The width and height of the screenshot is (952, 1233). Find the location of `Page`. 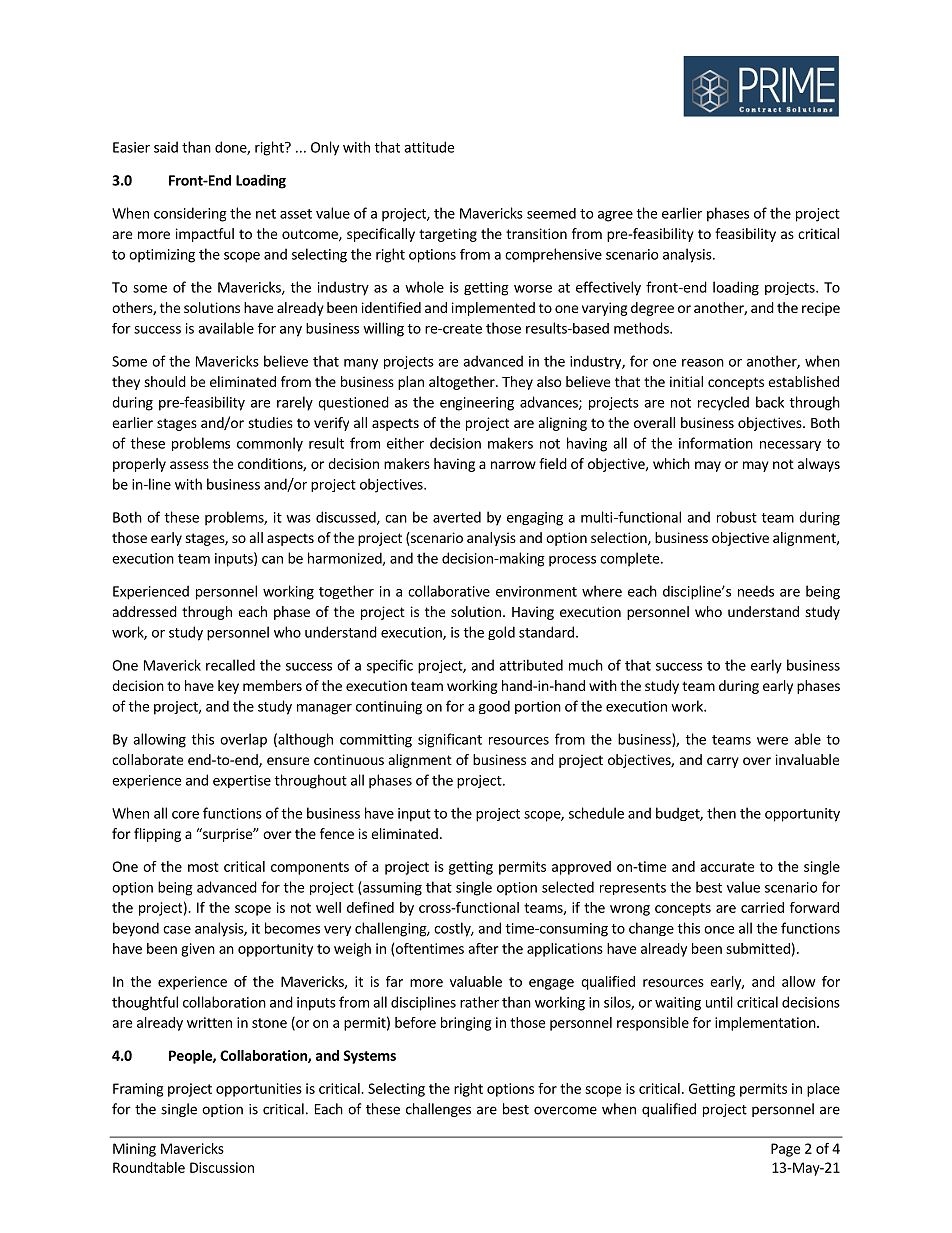

Page is located at coordinates (785, 1150).
